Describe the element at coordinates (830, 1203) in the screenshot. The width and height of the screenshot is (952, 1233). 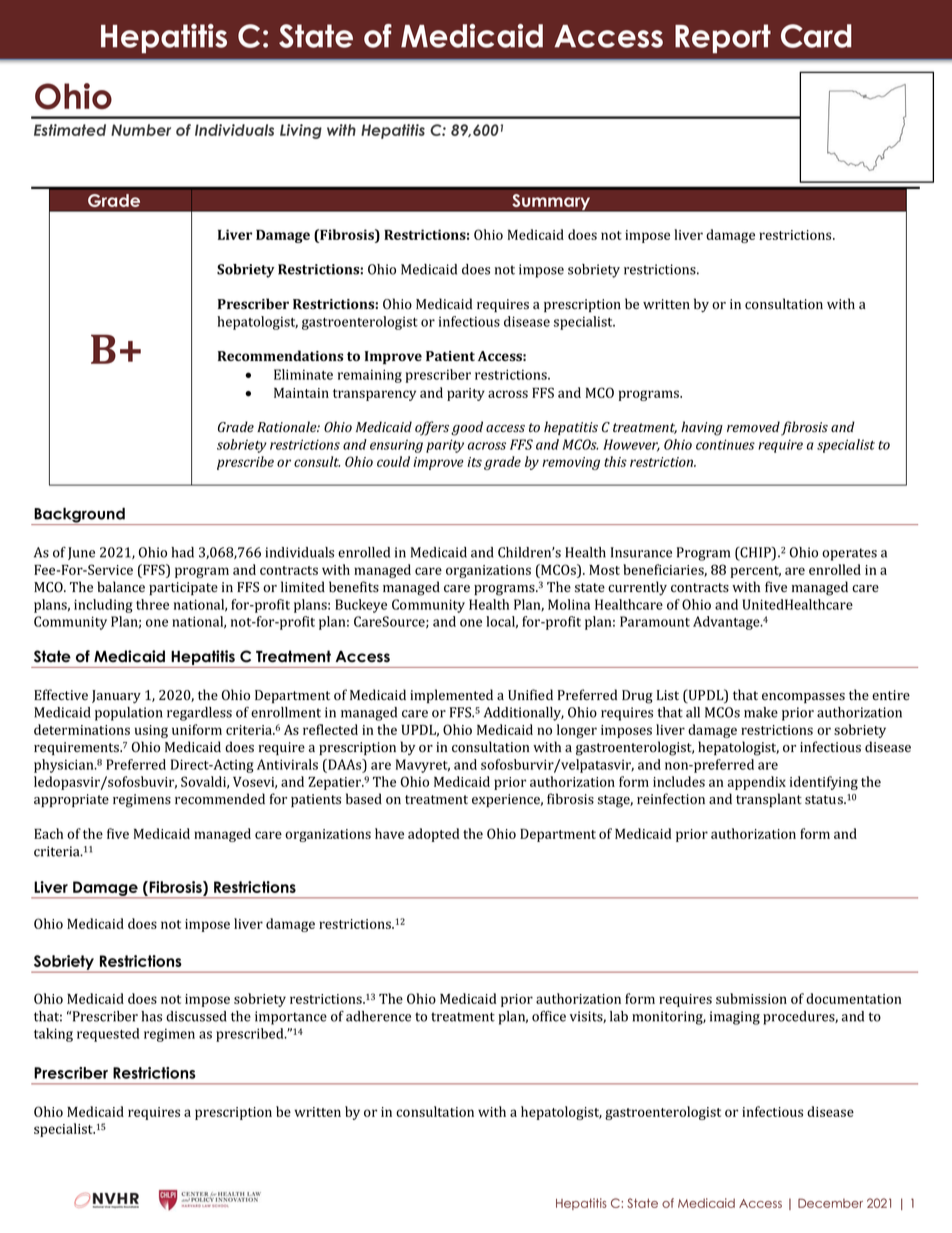
I see `December` at that location.
